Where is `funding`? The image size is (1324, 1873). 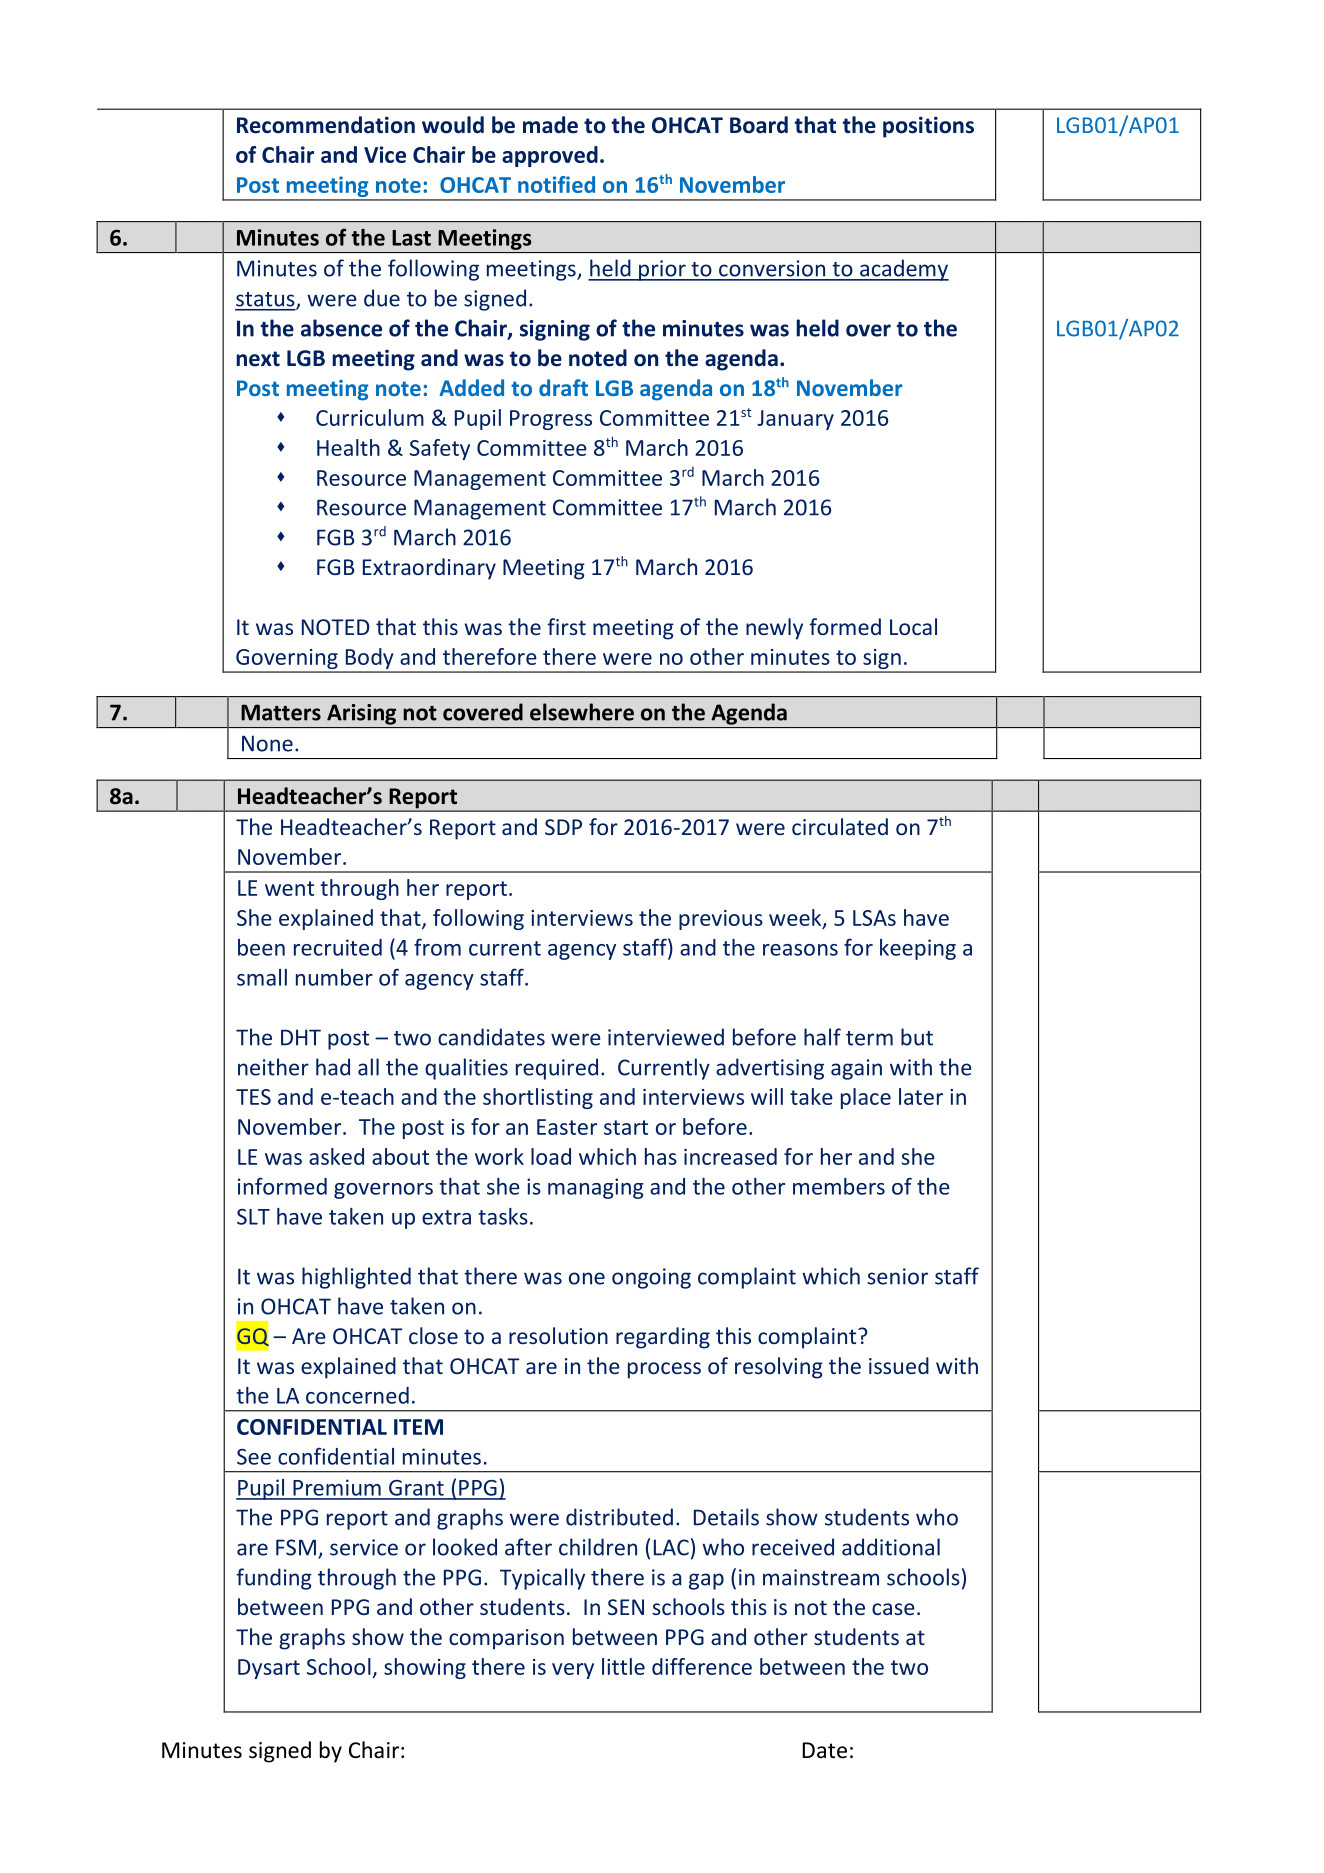 funding is located at coordinates (274, 1579).
